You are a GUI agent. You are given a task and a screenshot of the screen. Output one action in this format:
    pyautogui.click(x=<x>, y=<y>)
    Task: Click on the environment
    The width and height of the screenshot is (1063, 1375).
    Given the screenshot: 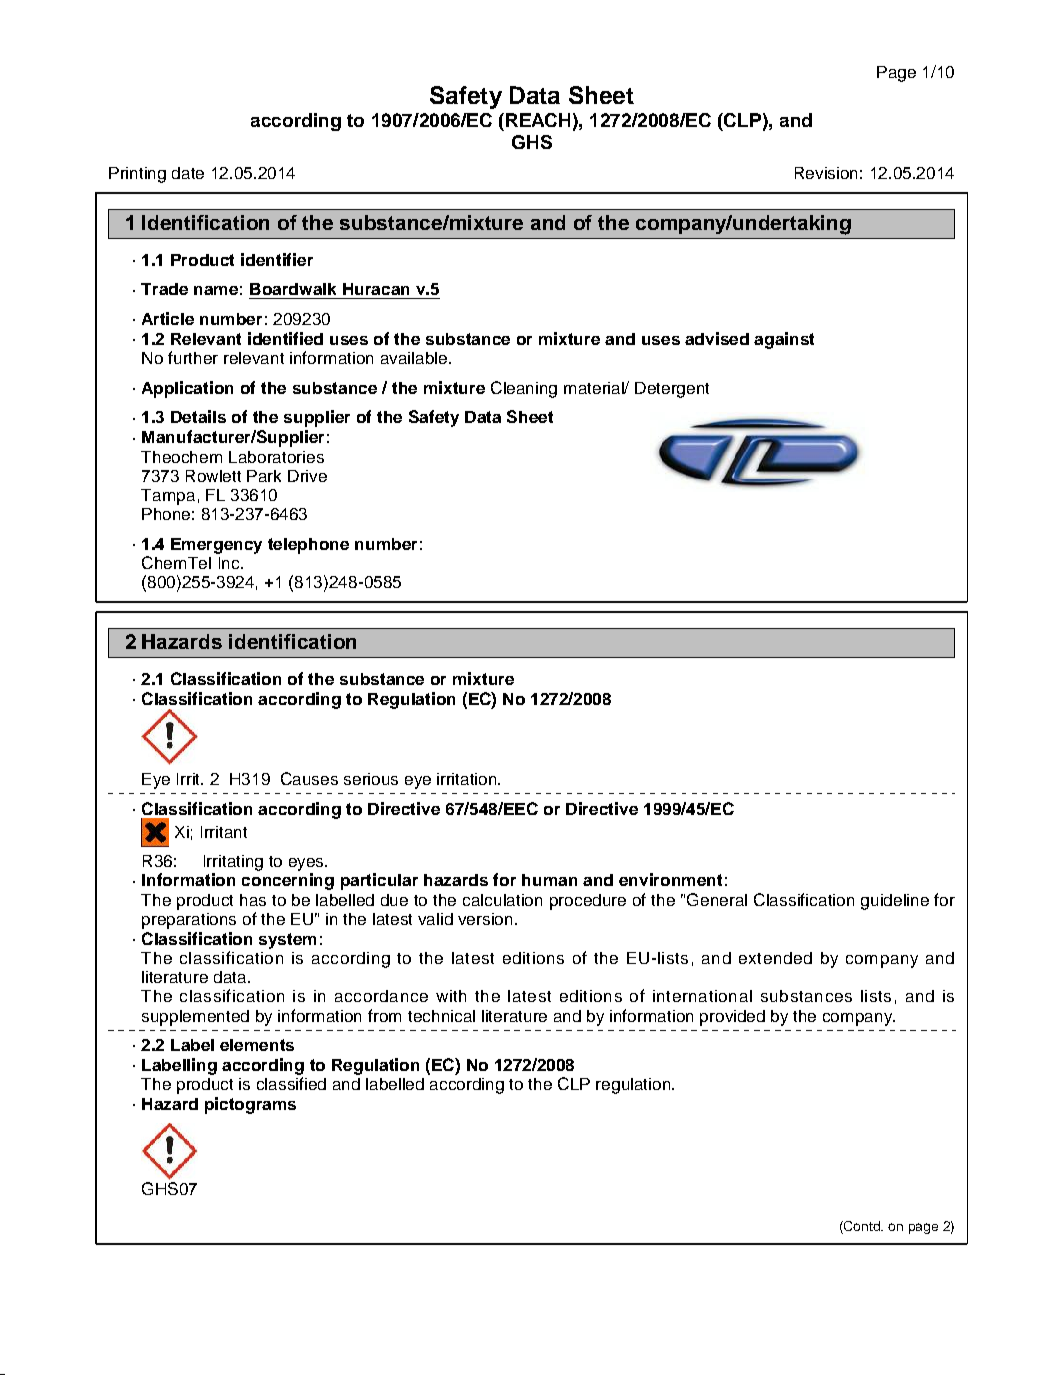 What is the action you would take?
    pyautogui.click(x=670, y=879)
